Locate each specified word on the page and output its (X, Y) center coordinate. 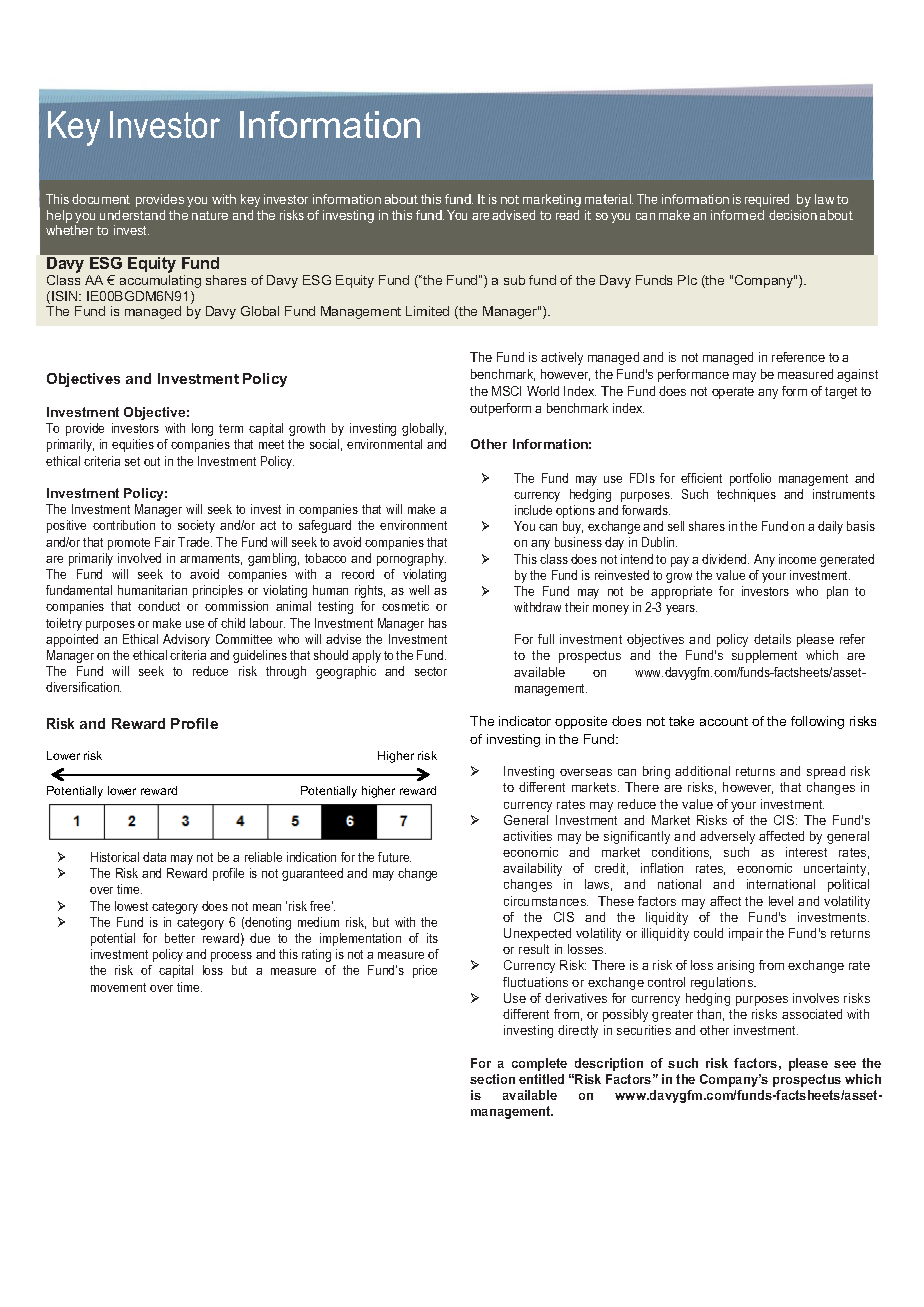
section (492, 1079)
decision (793, 215)
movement (118, 987)
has (438, 623)
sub (514, 280)
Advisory (186, 640)
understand (132, 215)
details (772, 639)
